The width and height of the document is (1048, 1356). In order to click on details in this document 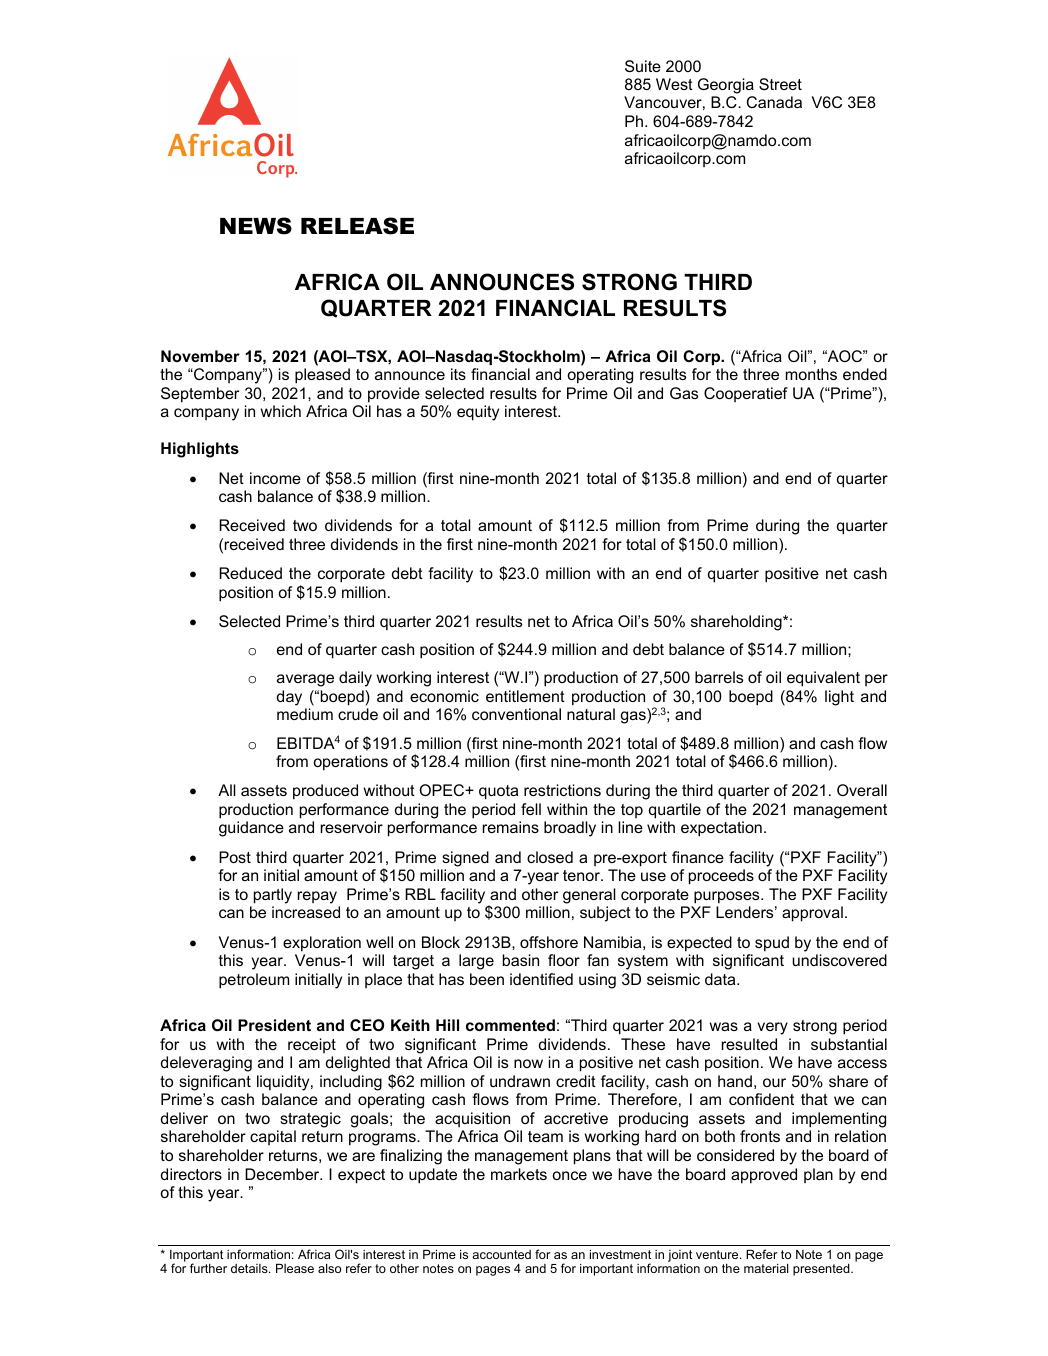, I will do `click(250, 1268)`.
